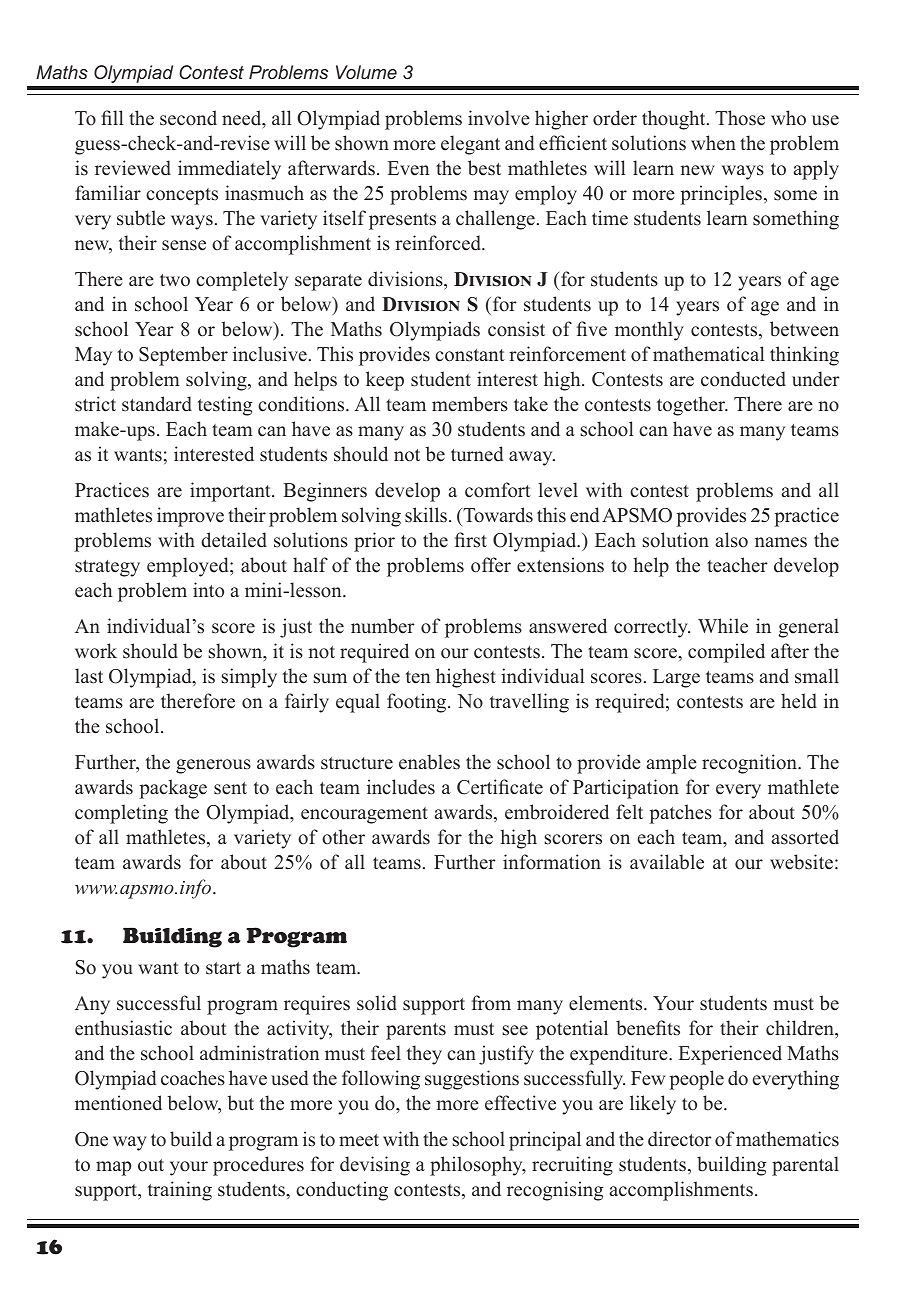 Image resolution: width=923 pixels, height=1316 pixels. Describe the element at coordinates (470, 540) in the image. I see `first` at that location.
